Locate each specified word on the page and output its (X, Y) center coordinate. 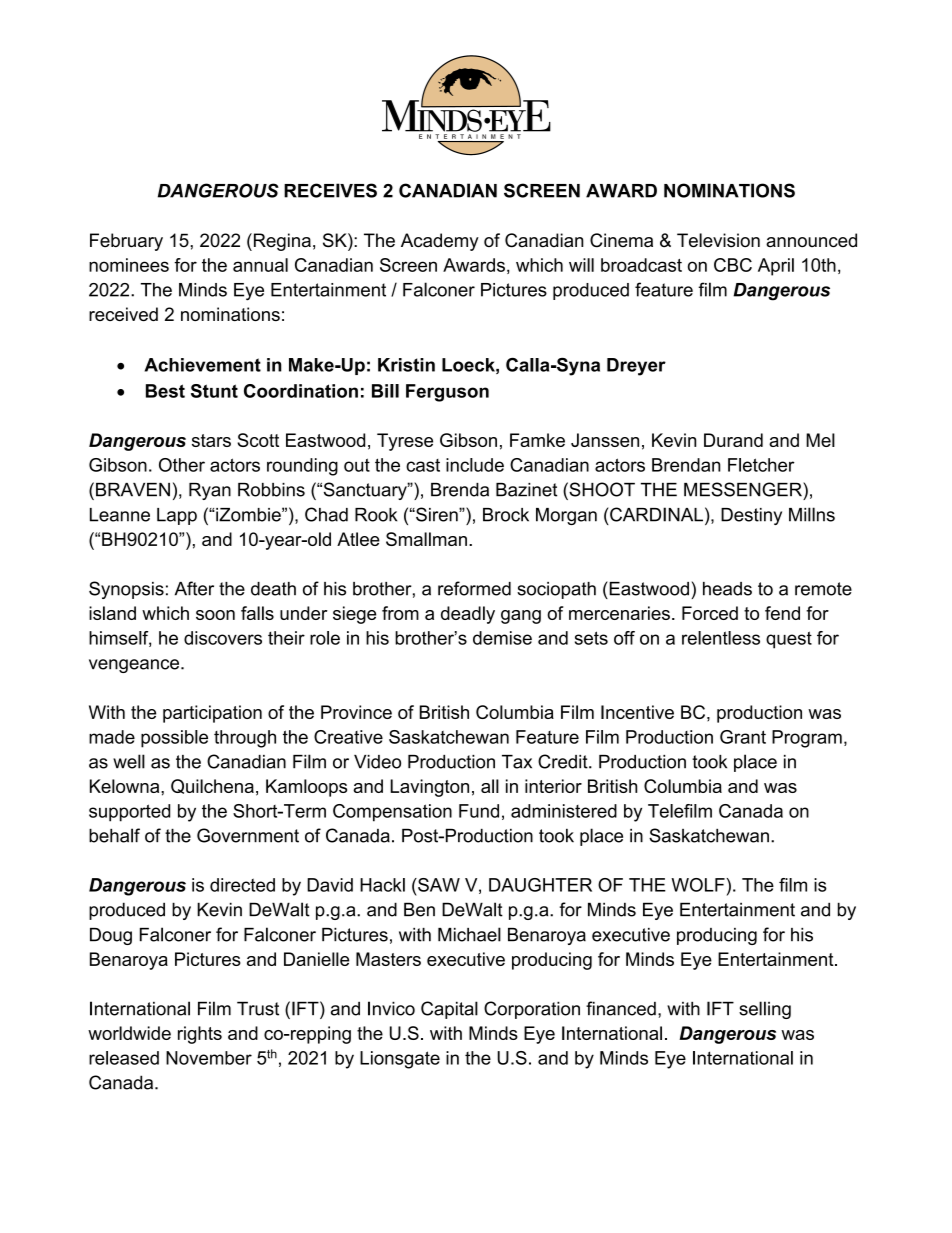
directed (242, 885)
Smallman (426, 539)
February (126, 242)
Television (718, 240)
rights (200, 1035)
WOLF (699, 885)
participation (212, 714)
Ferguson (447, 393)
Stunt (214, 391)
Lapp (177, 516)
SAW (438, 885)
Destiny (751, 516)
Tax (517, 762)
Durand (733, 440)
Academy (440, 242)
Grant (743, 737)
